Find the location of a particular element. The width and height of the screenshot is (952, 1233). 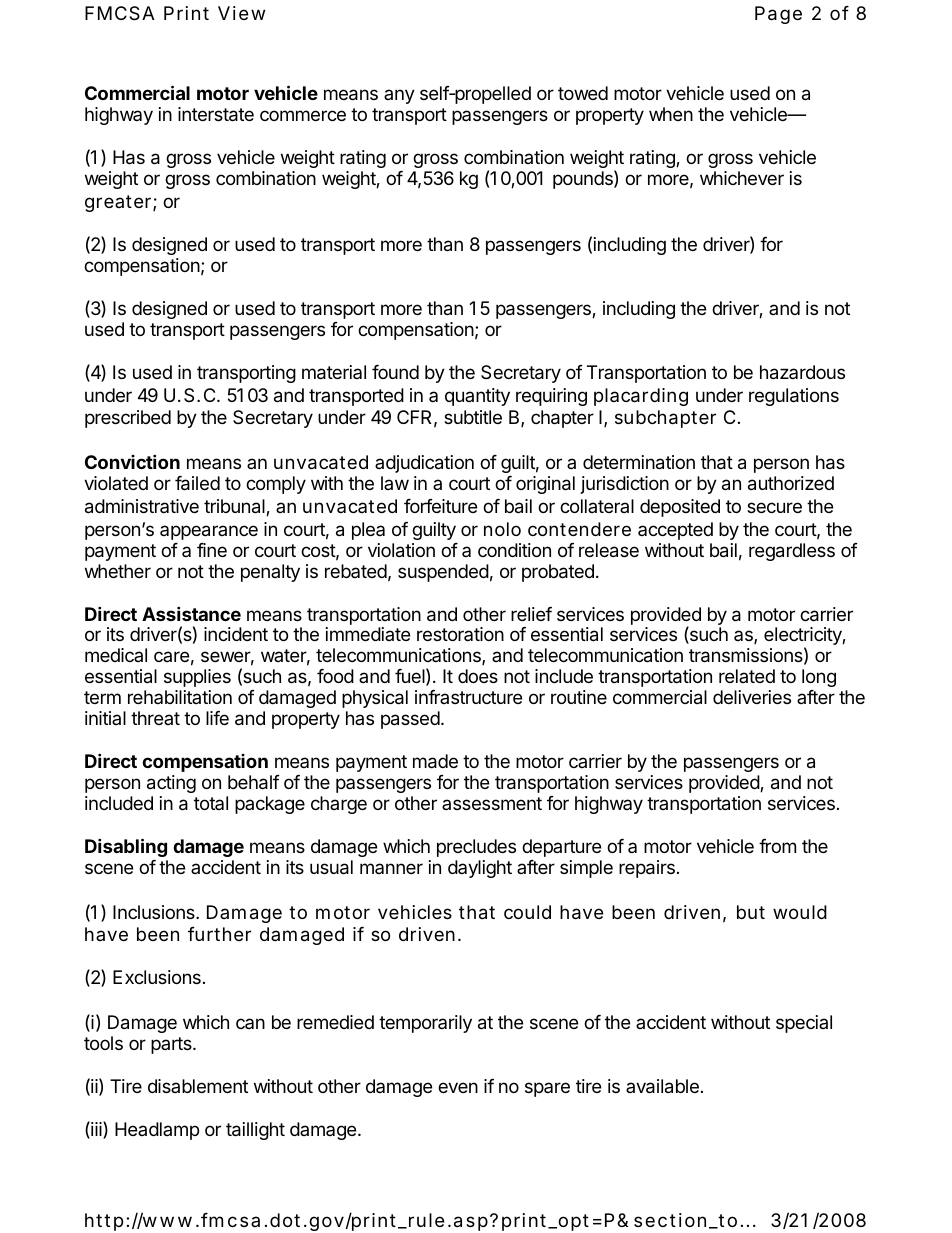

View is located at coordinates (241, 13).
